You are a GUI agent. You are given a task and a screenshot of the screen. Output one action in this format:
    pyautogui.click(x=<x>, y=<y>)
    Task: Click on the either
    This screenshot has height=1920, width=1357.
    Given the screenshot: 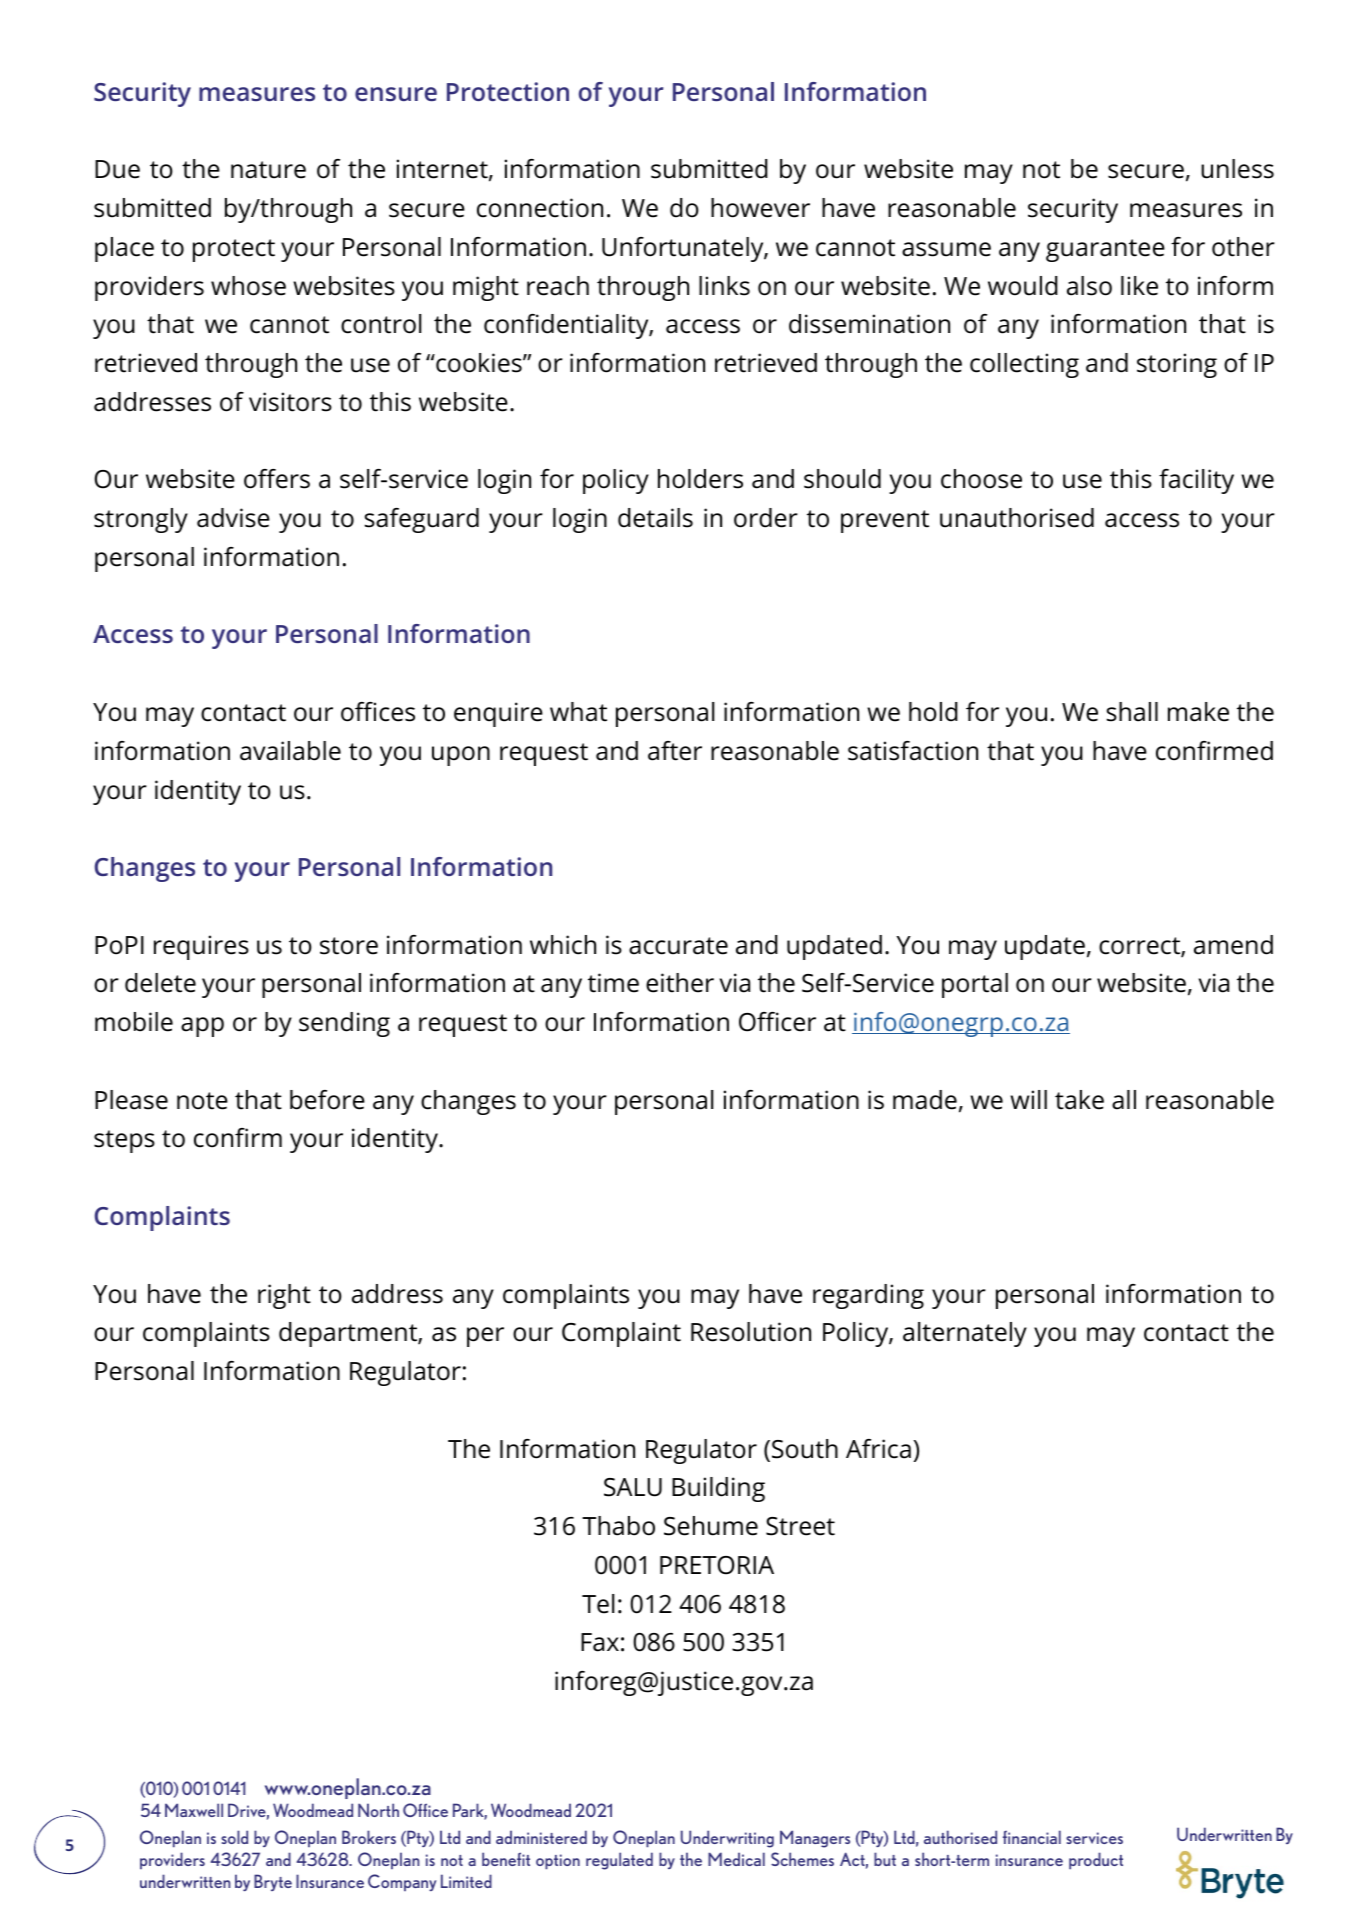 What is the action you would take?
    pyautogui.click(x=680, y=983)
